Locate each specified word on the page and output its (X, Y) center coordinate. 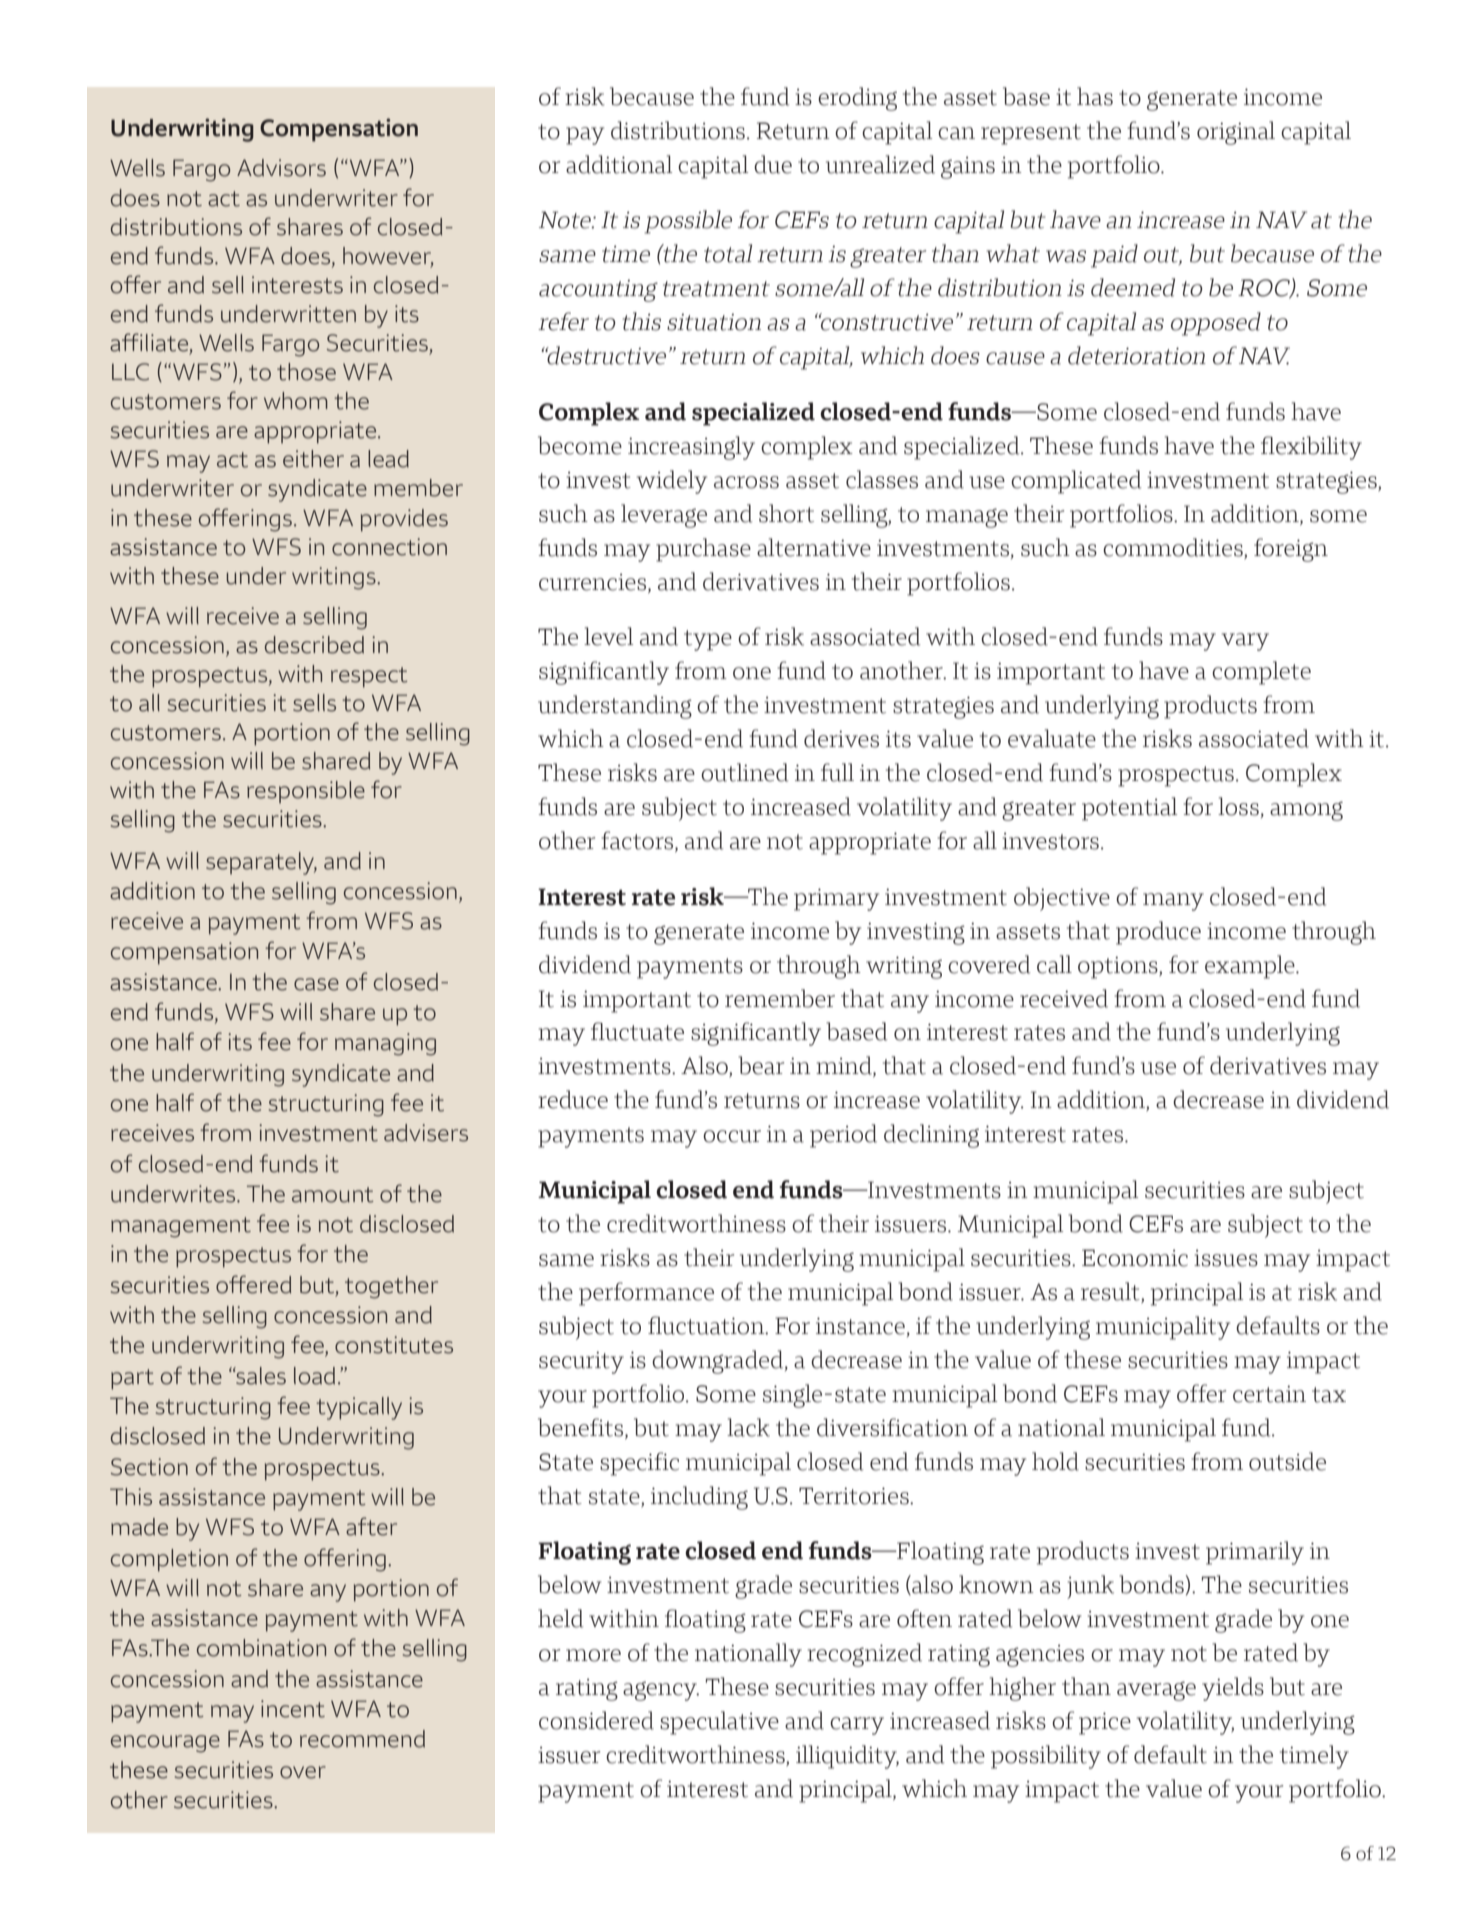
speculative (719, 1723)
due (773, 164)
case (316, 984)
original (1236, 133)
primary (836, 899)
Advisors (281, 168)
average (1156, 1691)
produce (1158, 933)
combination (261, 1648)
